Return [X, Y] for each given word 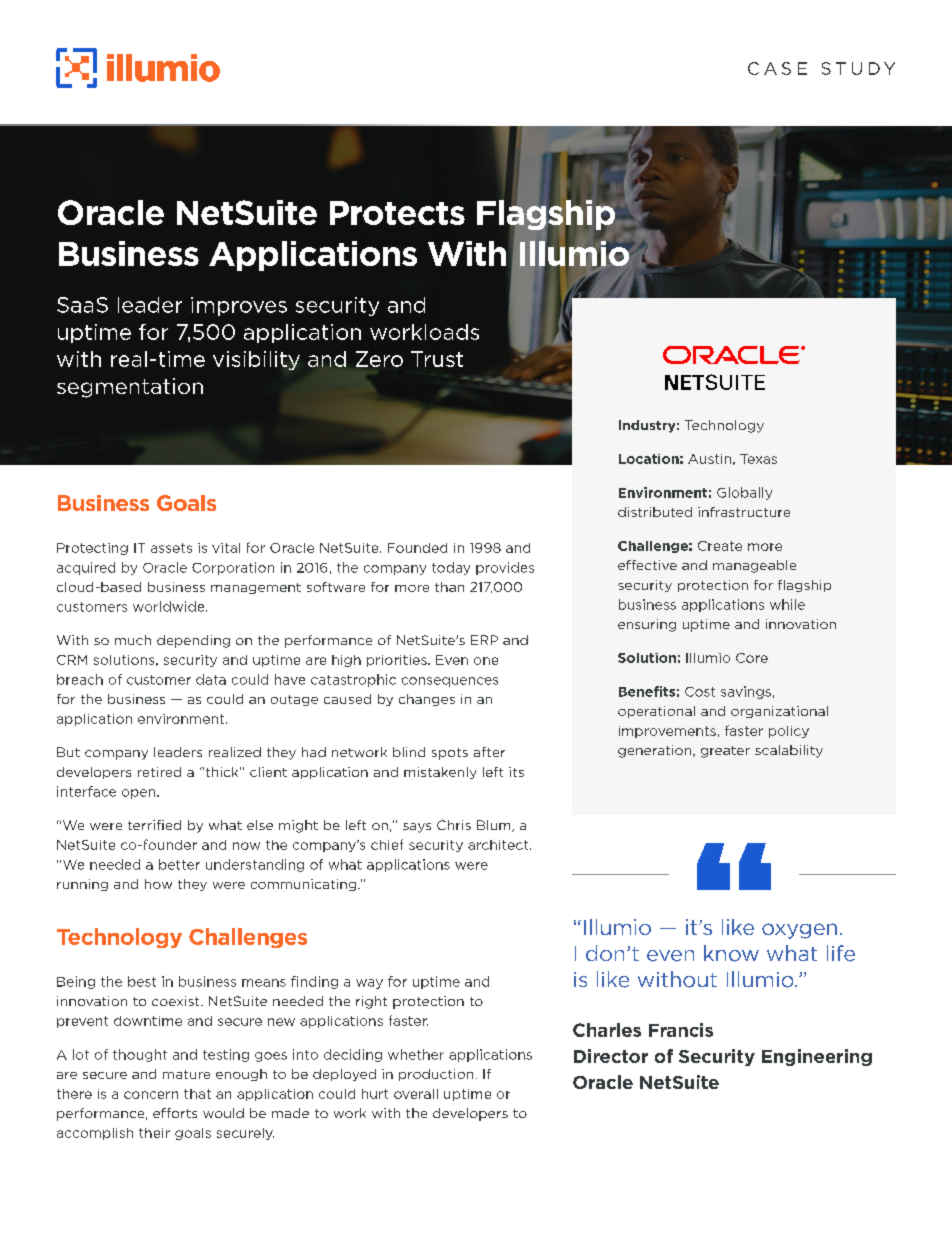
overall [416, 1094]
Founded [417, 548]
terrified [154, 825]
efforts [175, 1113]
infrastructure [744, 512]
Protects [397, 213]
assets [171, 548]
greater [725, 752]
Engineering [817, 1057]
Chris [454, 825]
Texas [758, 459]
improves [239, 306]
